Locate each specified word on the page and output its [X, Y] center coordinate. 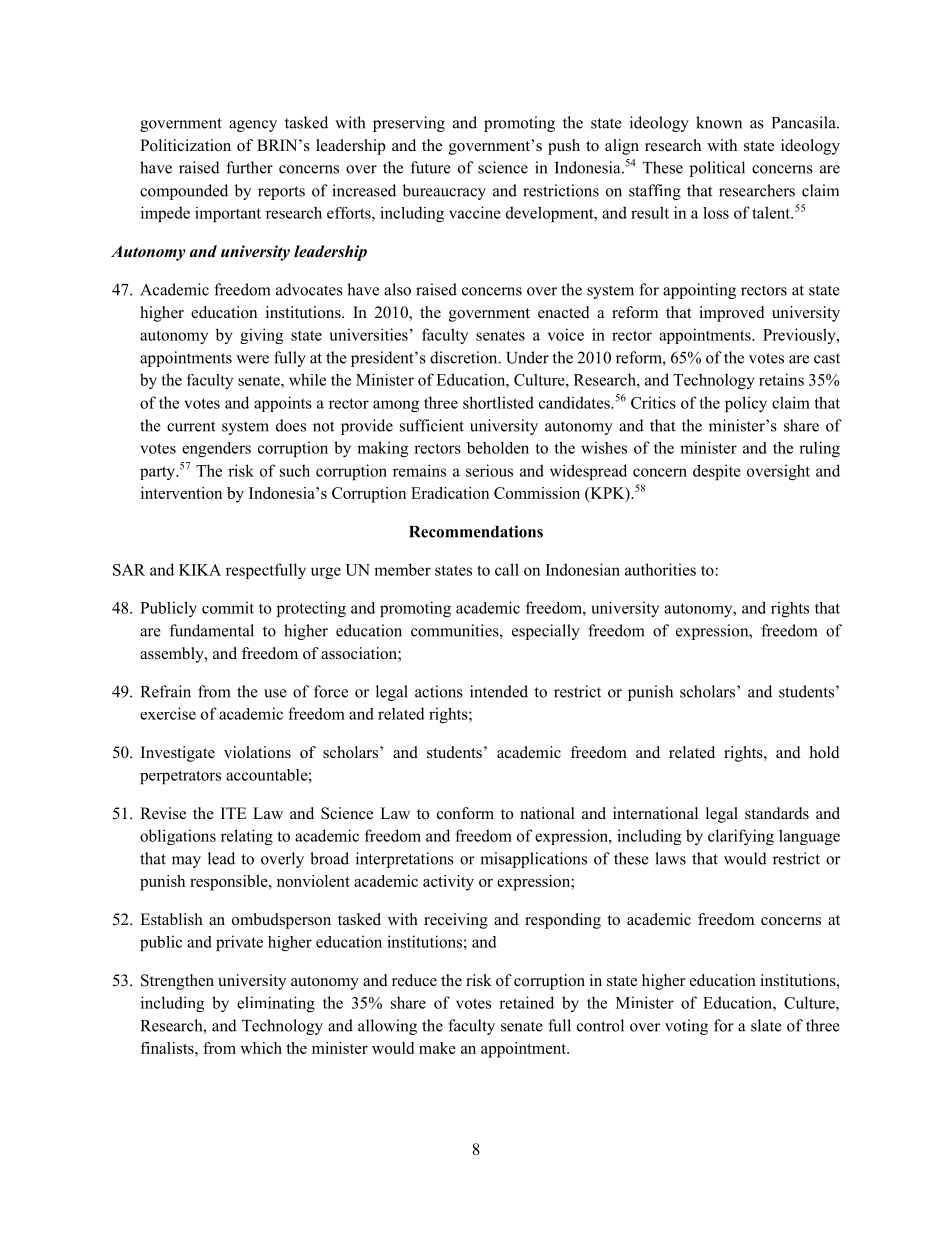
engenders [216, 449]
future [431, 167]
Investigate [178, 754]
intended [499, 691]
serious [489, 470]
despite [717, 472]
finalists [168, 1048]
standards [777, 813]
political [717, 169]
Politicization [185, 145]
